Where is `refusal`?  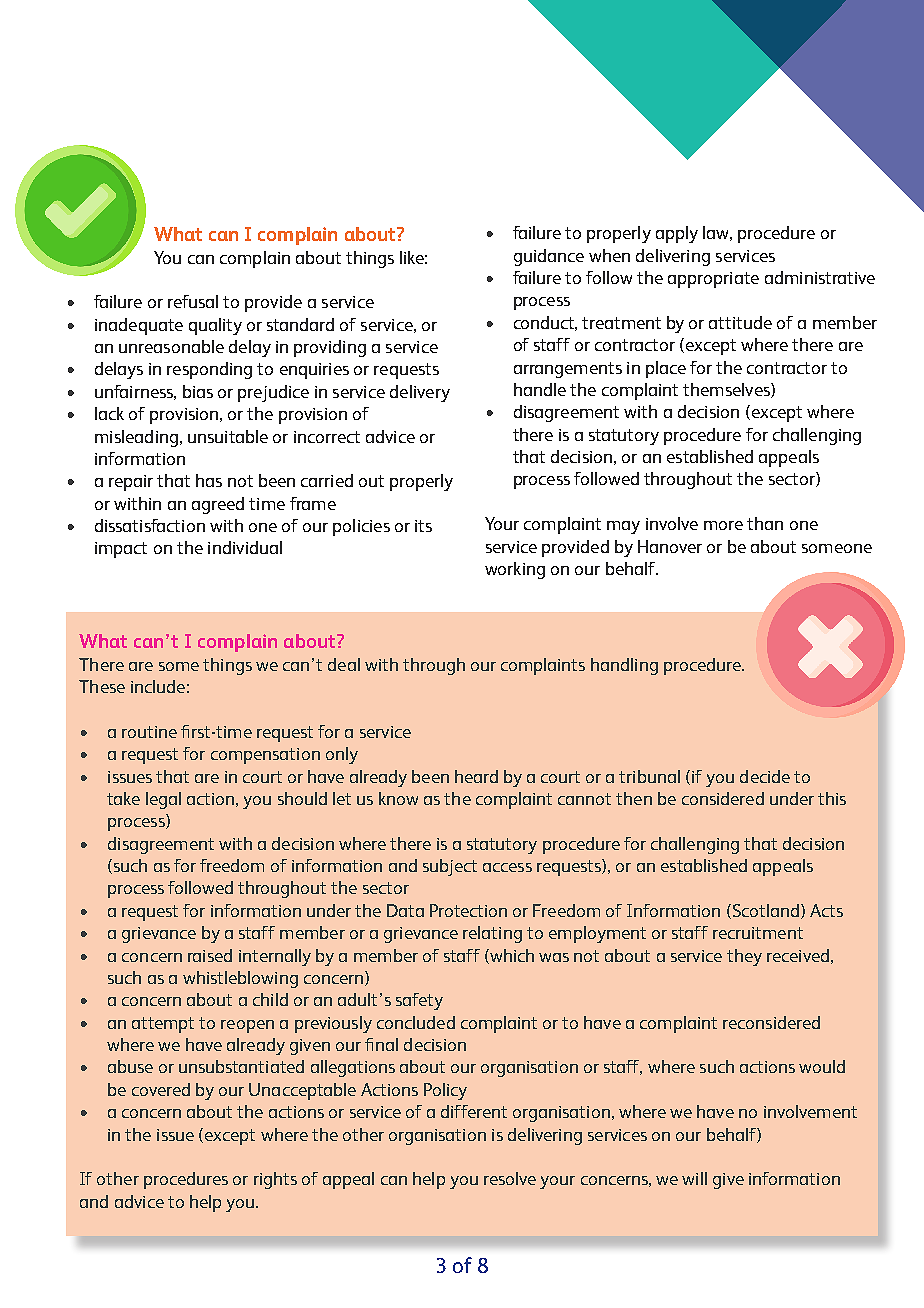 refusal is located at coordinates (193, 301).
